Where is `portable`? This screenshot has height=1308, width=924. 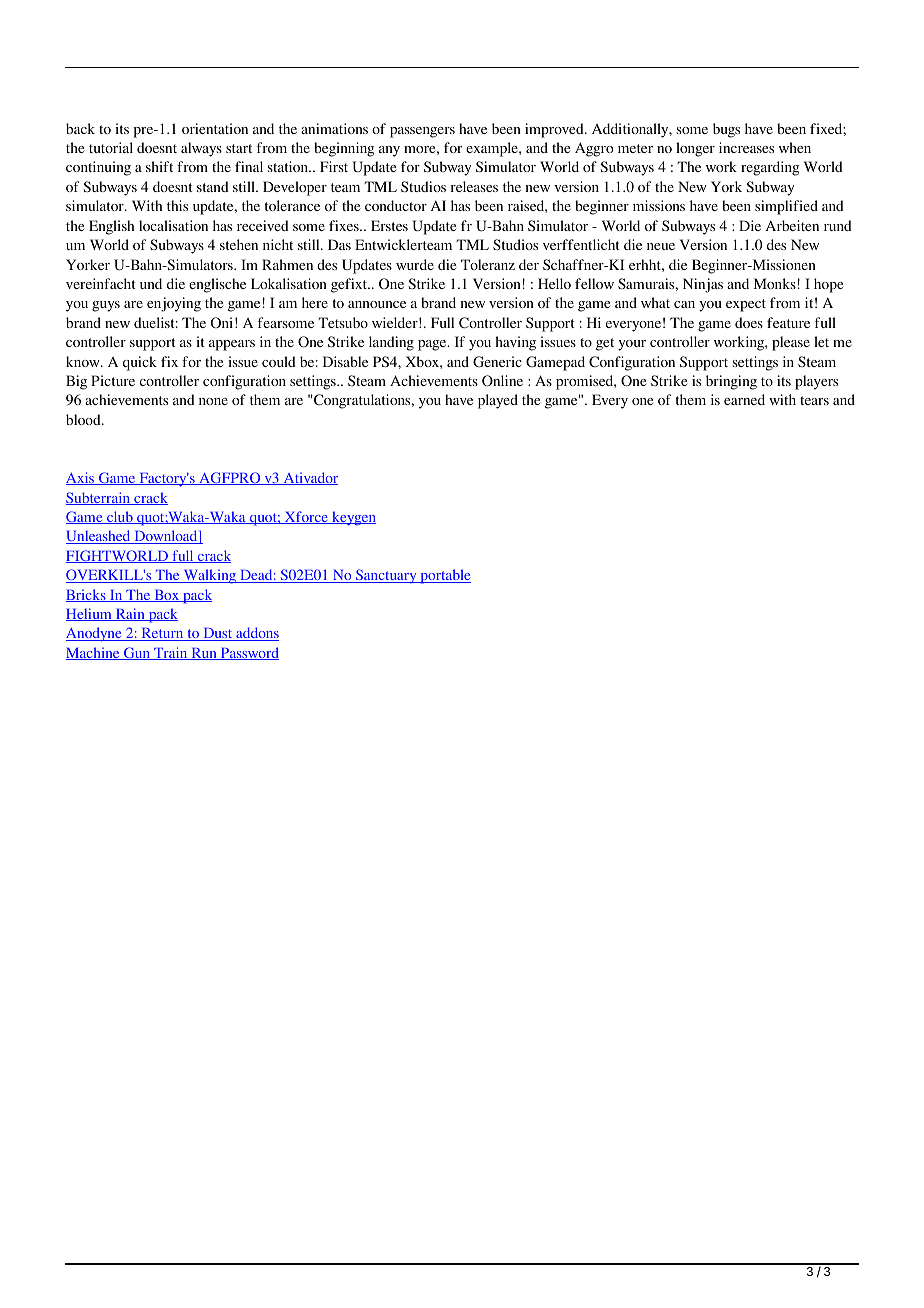 portable is located at coordinates (444, 576).
